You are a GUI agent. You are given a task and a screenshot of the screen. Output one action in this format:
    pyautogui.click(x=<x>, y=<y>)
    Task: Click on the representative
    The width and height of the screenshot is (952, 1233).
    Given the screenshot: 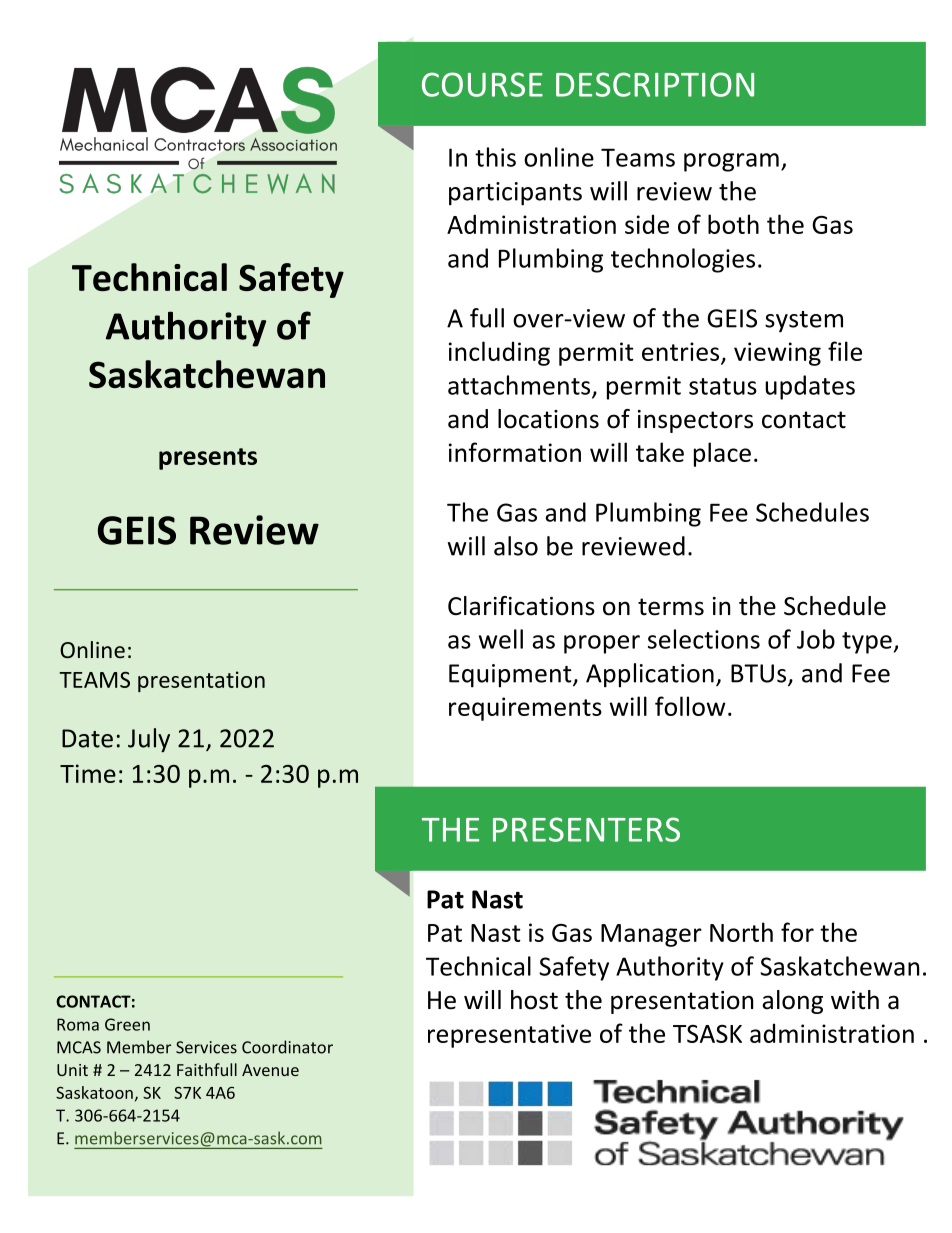 What is the action you would take?
    pyautogui.click(x=509, y=1036)
